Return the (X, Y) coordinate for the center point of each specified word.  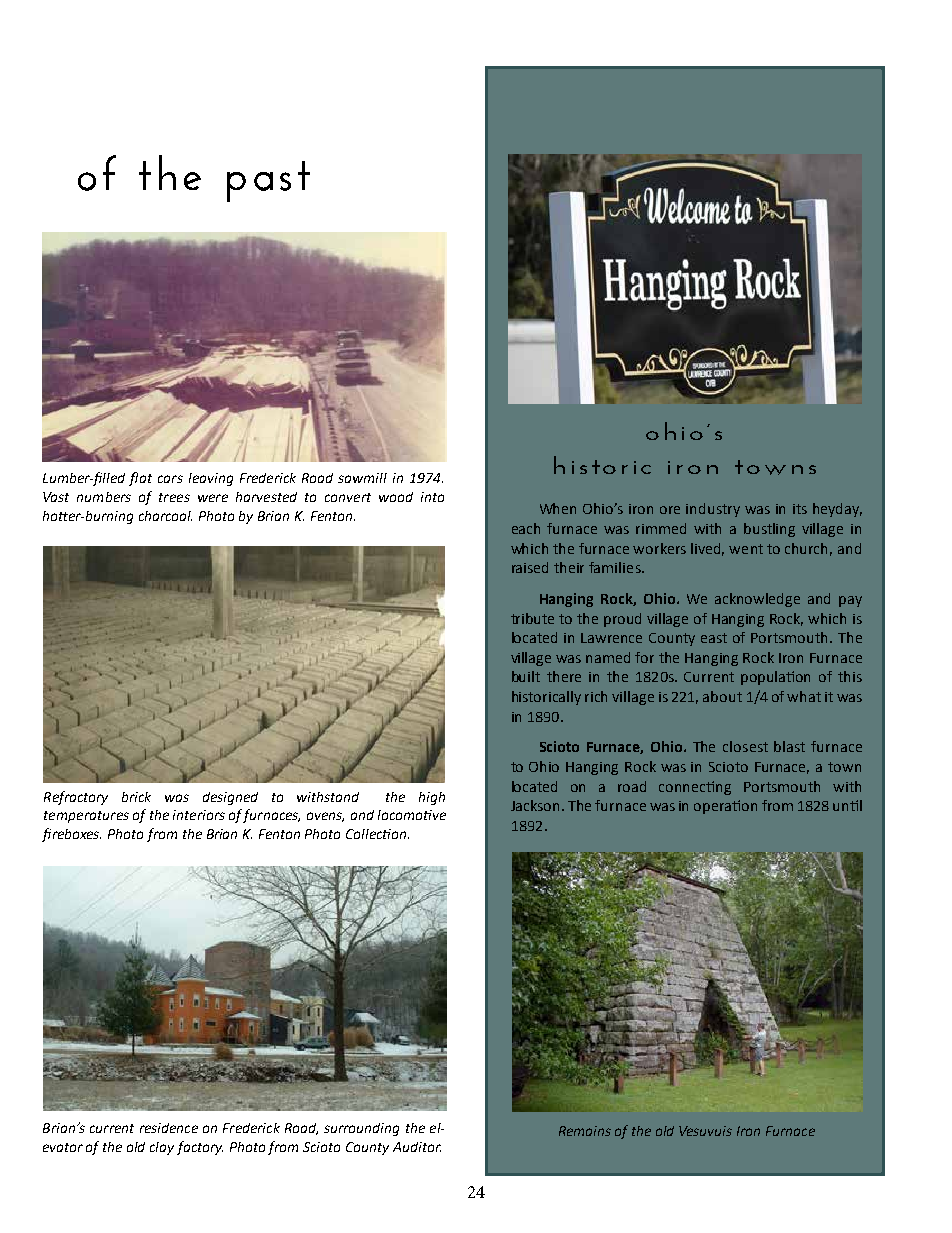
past (268, 181)
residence (169, 1128)
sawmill (362, 478)
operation (725, 807)
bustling (769, 530)
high (432, 798)
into (432, 497)
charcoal (165, 516)
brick (136, 797)
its (800, 509)
